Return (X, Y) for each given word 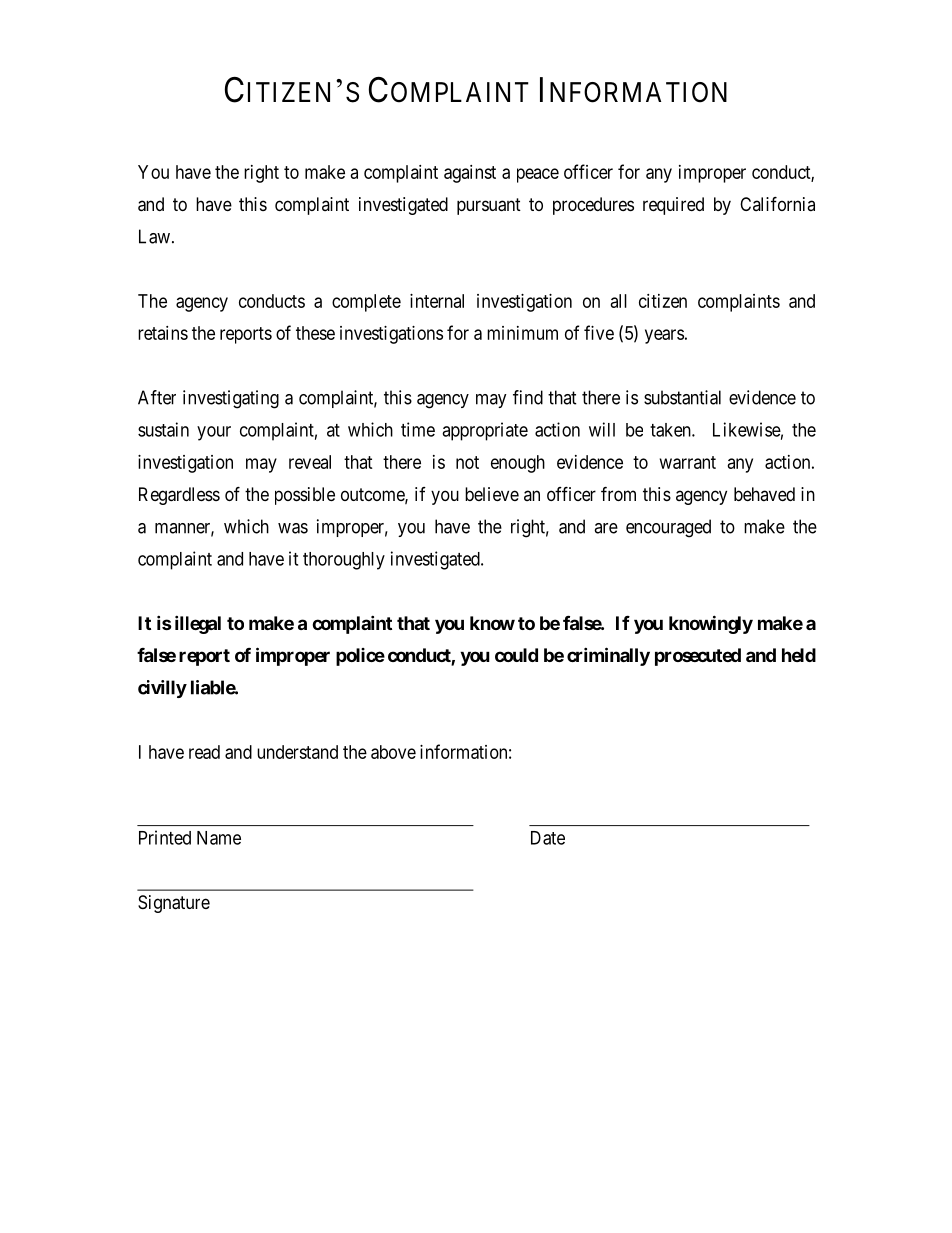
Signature (174, 904)
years (664, 336)
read (204, 752)
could (516, 655)
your (214, 433)
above (393, 752)
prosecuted (698, 657)
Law (154, 236)
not (467, 462)
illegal (198, 624)
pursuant (489, 206)
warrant (688, 462)
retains (163, 333)
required (673, 206)
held (799, 655)
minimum (522, 333)
